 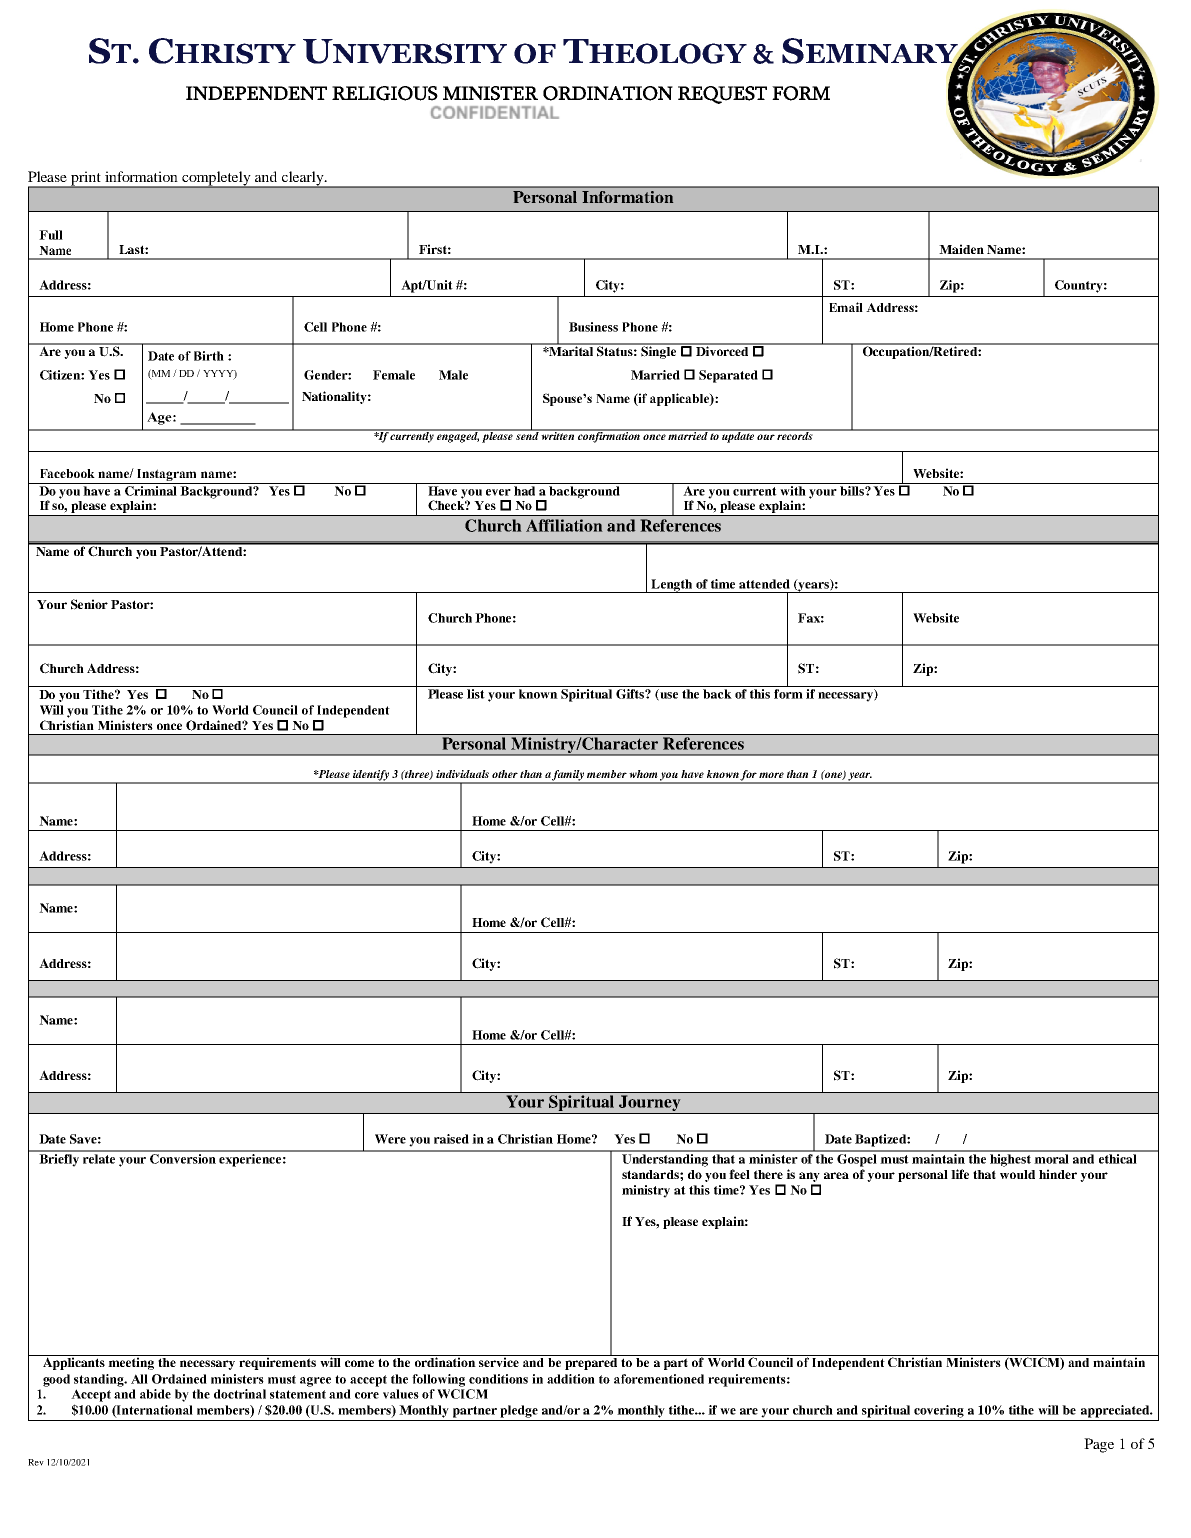 I want to click on Maiden, so click(x=961, y=249).
